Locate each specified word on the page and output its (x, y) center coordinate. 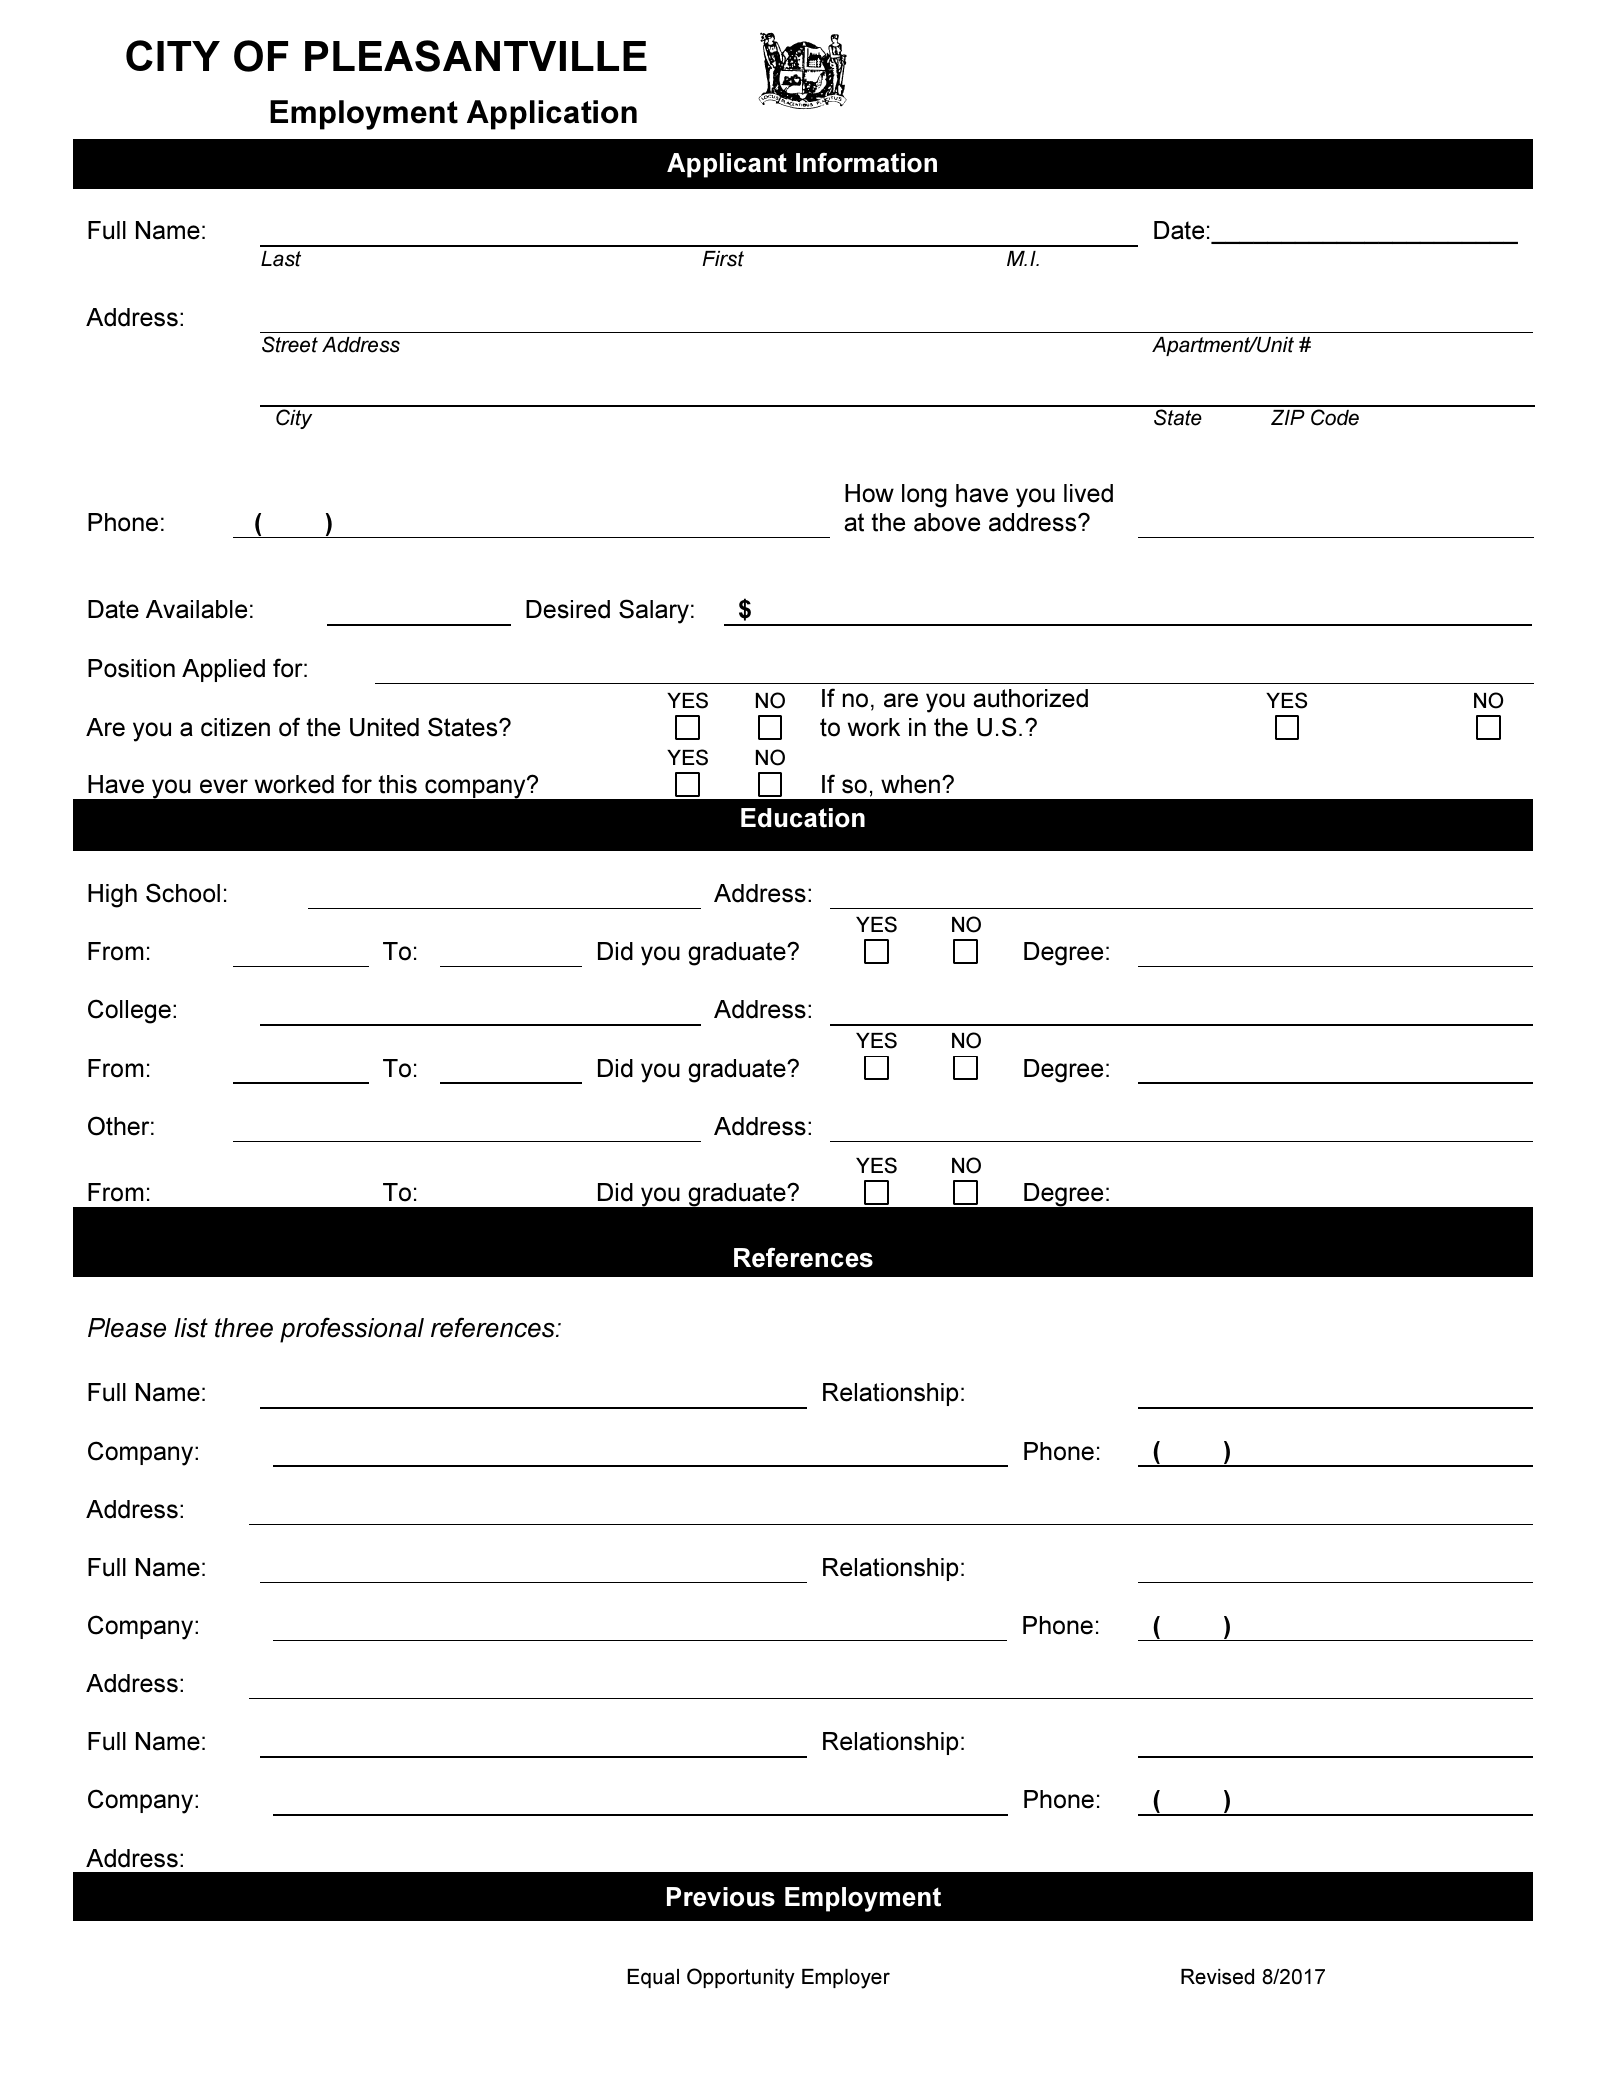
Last (281, 259)
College (129, 1011)
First (723, 259)
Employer (846, 1979)
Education (803, 818)
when (910, 784)
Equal (653, 1978)
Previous (721, 1897)
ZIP (1288, 417)
